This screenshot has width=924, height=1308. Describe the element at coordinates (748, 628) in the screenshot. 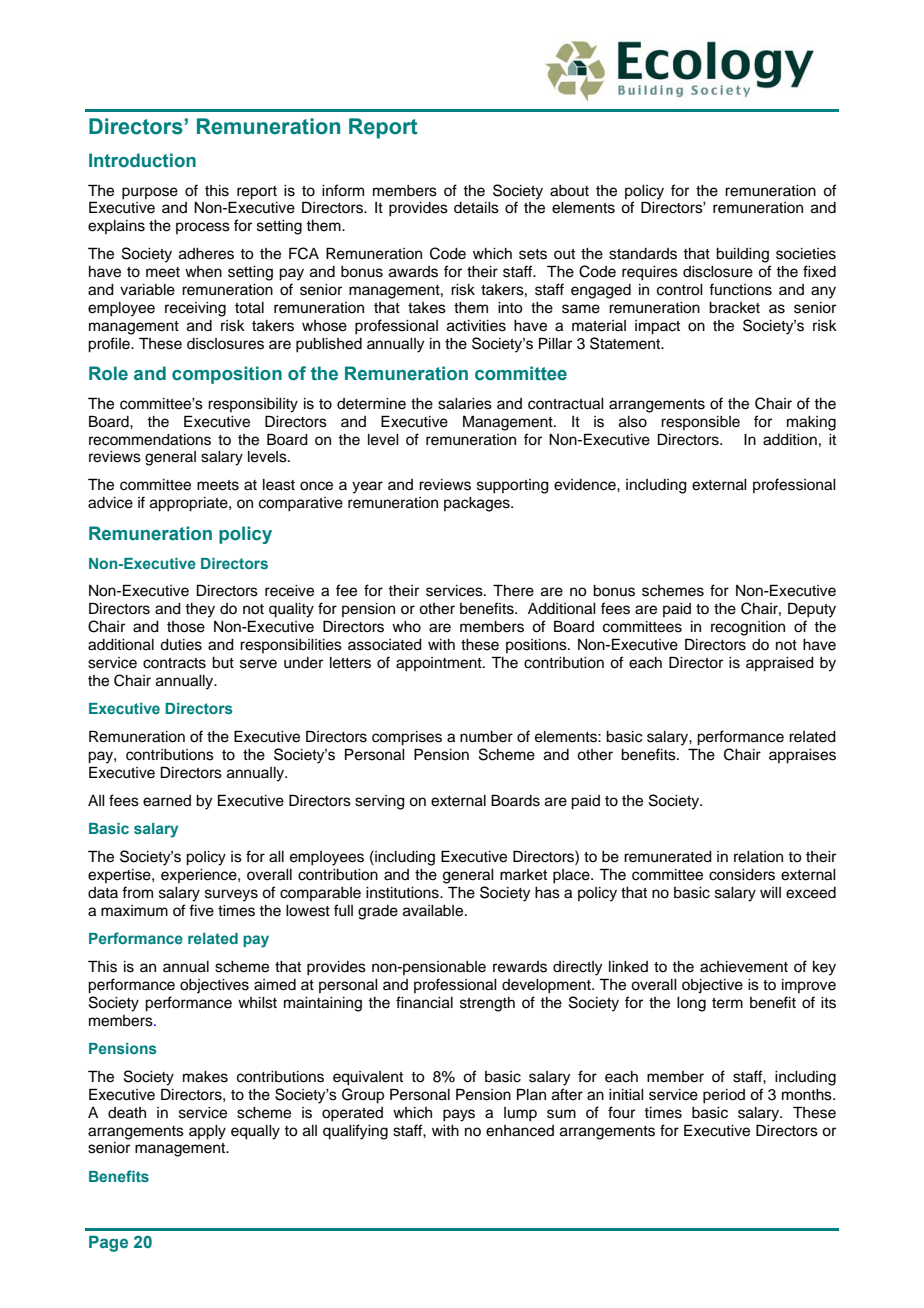

I see `recognition` at that location.
